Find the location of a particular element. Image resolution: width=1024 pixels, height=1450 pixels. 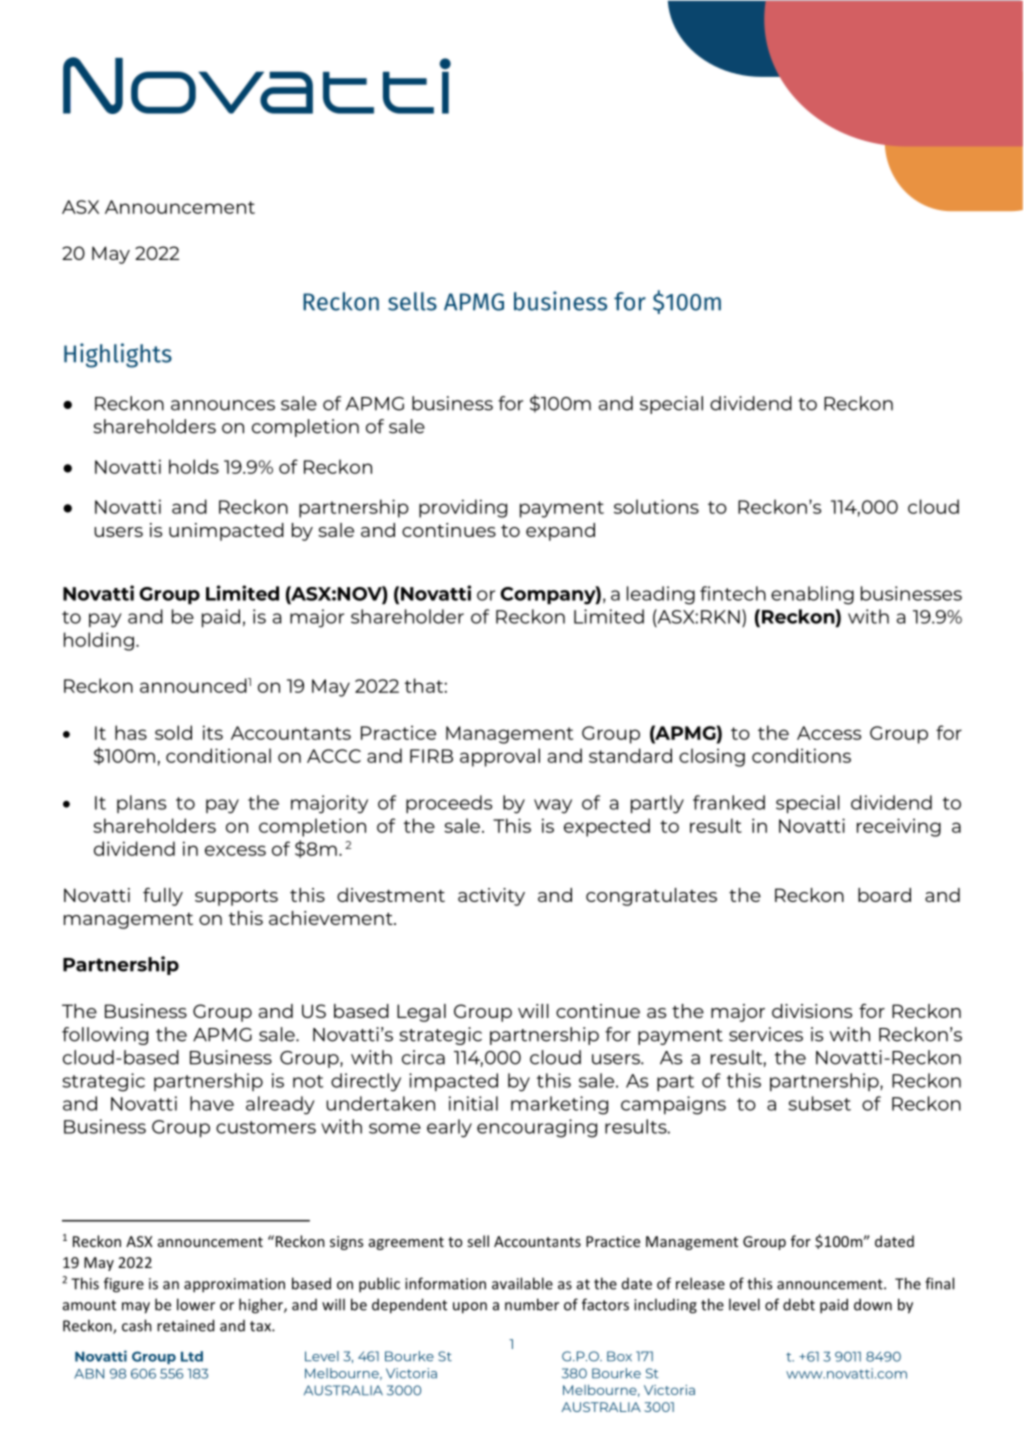

announces is located at coordinates (223, 405).
